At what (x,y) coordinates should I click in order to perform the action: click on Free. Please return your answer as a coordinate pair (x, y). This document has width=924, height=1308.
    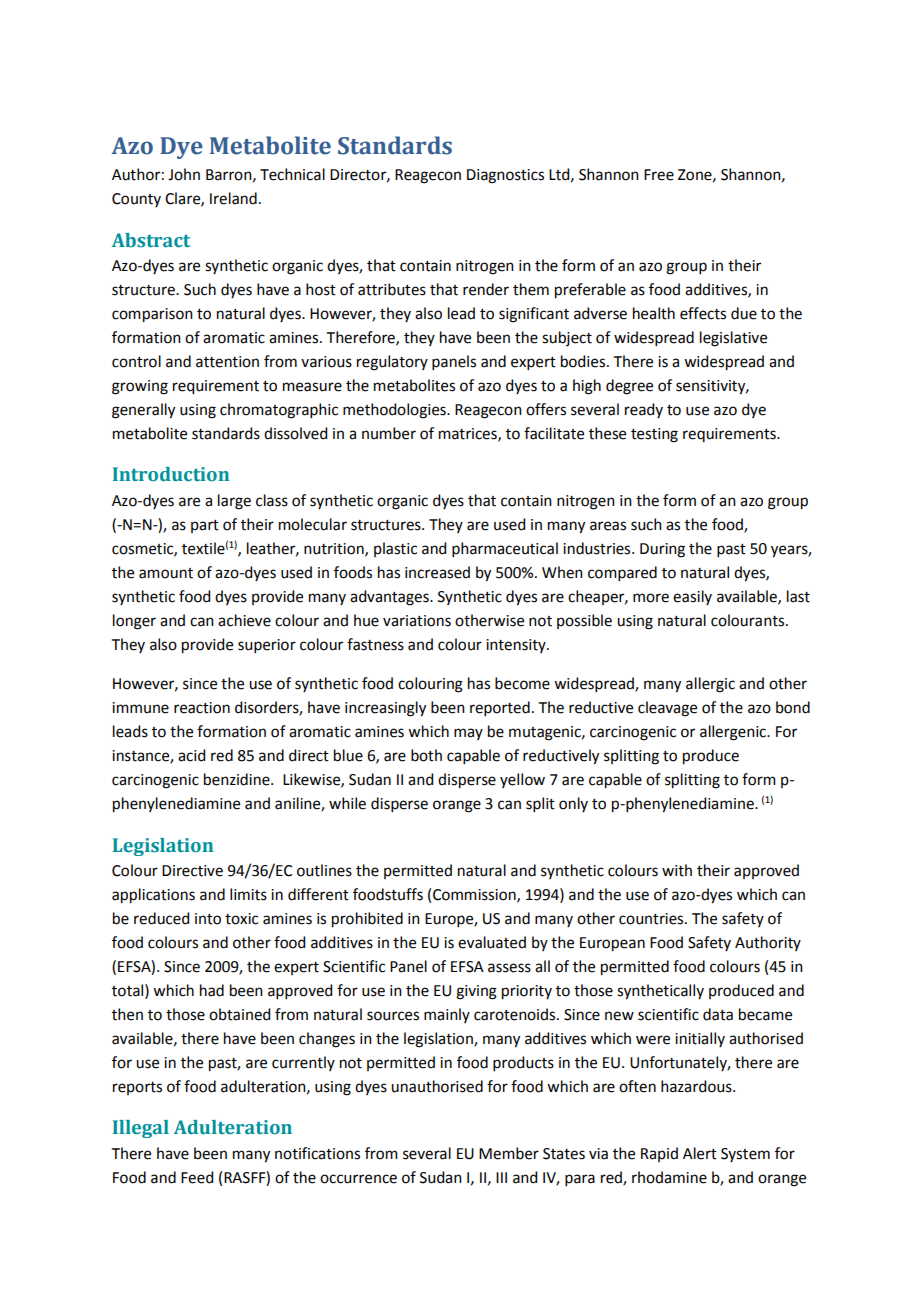
    Looking at the image, I should click on (659, 175).
